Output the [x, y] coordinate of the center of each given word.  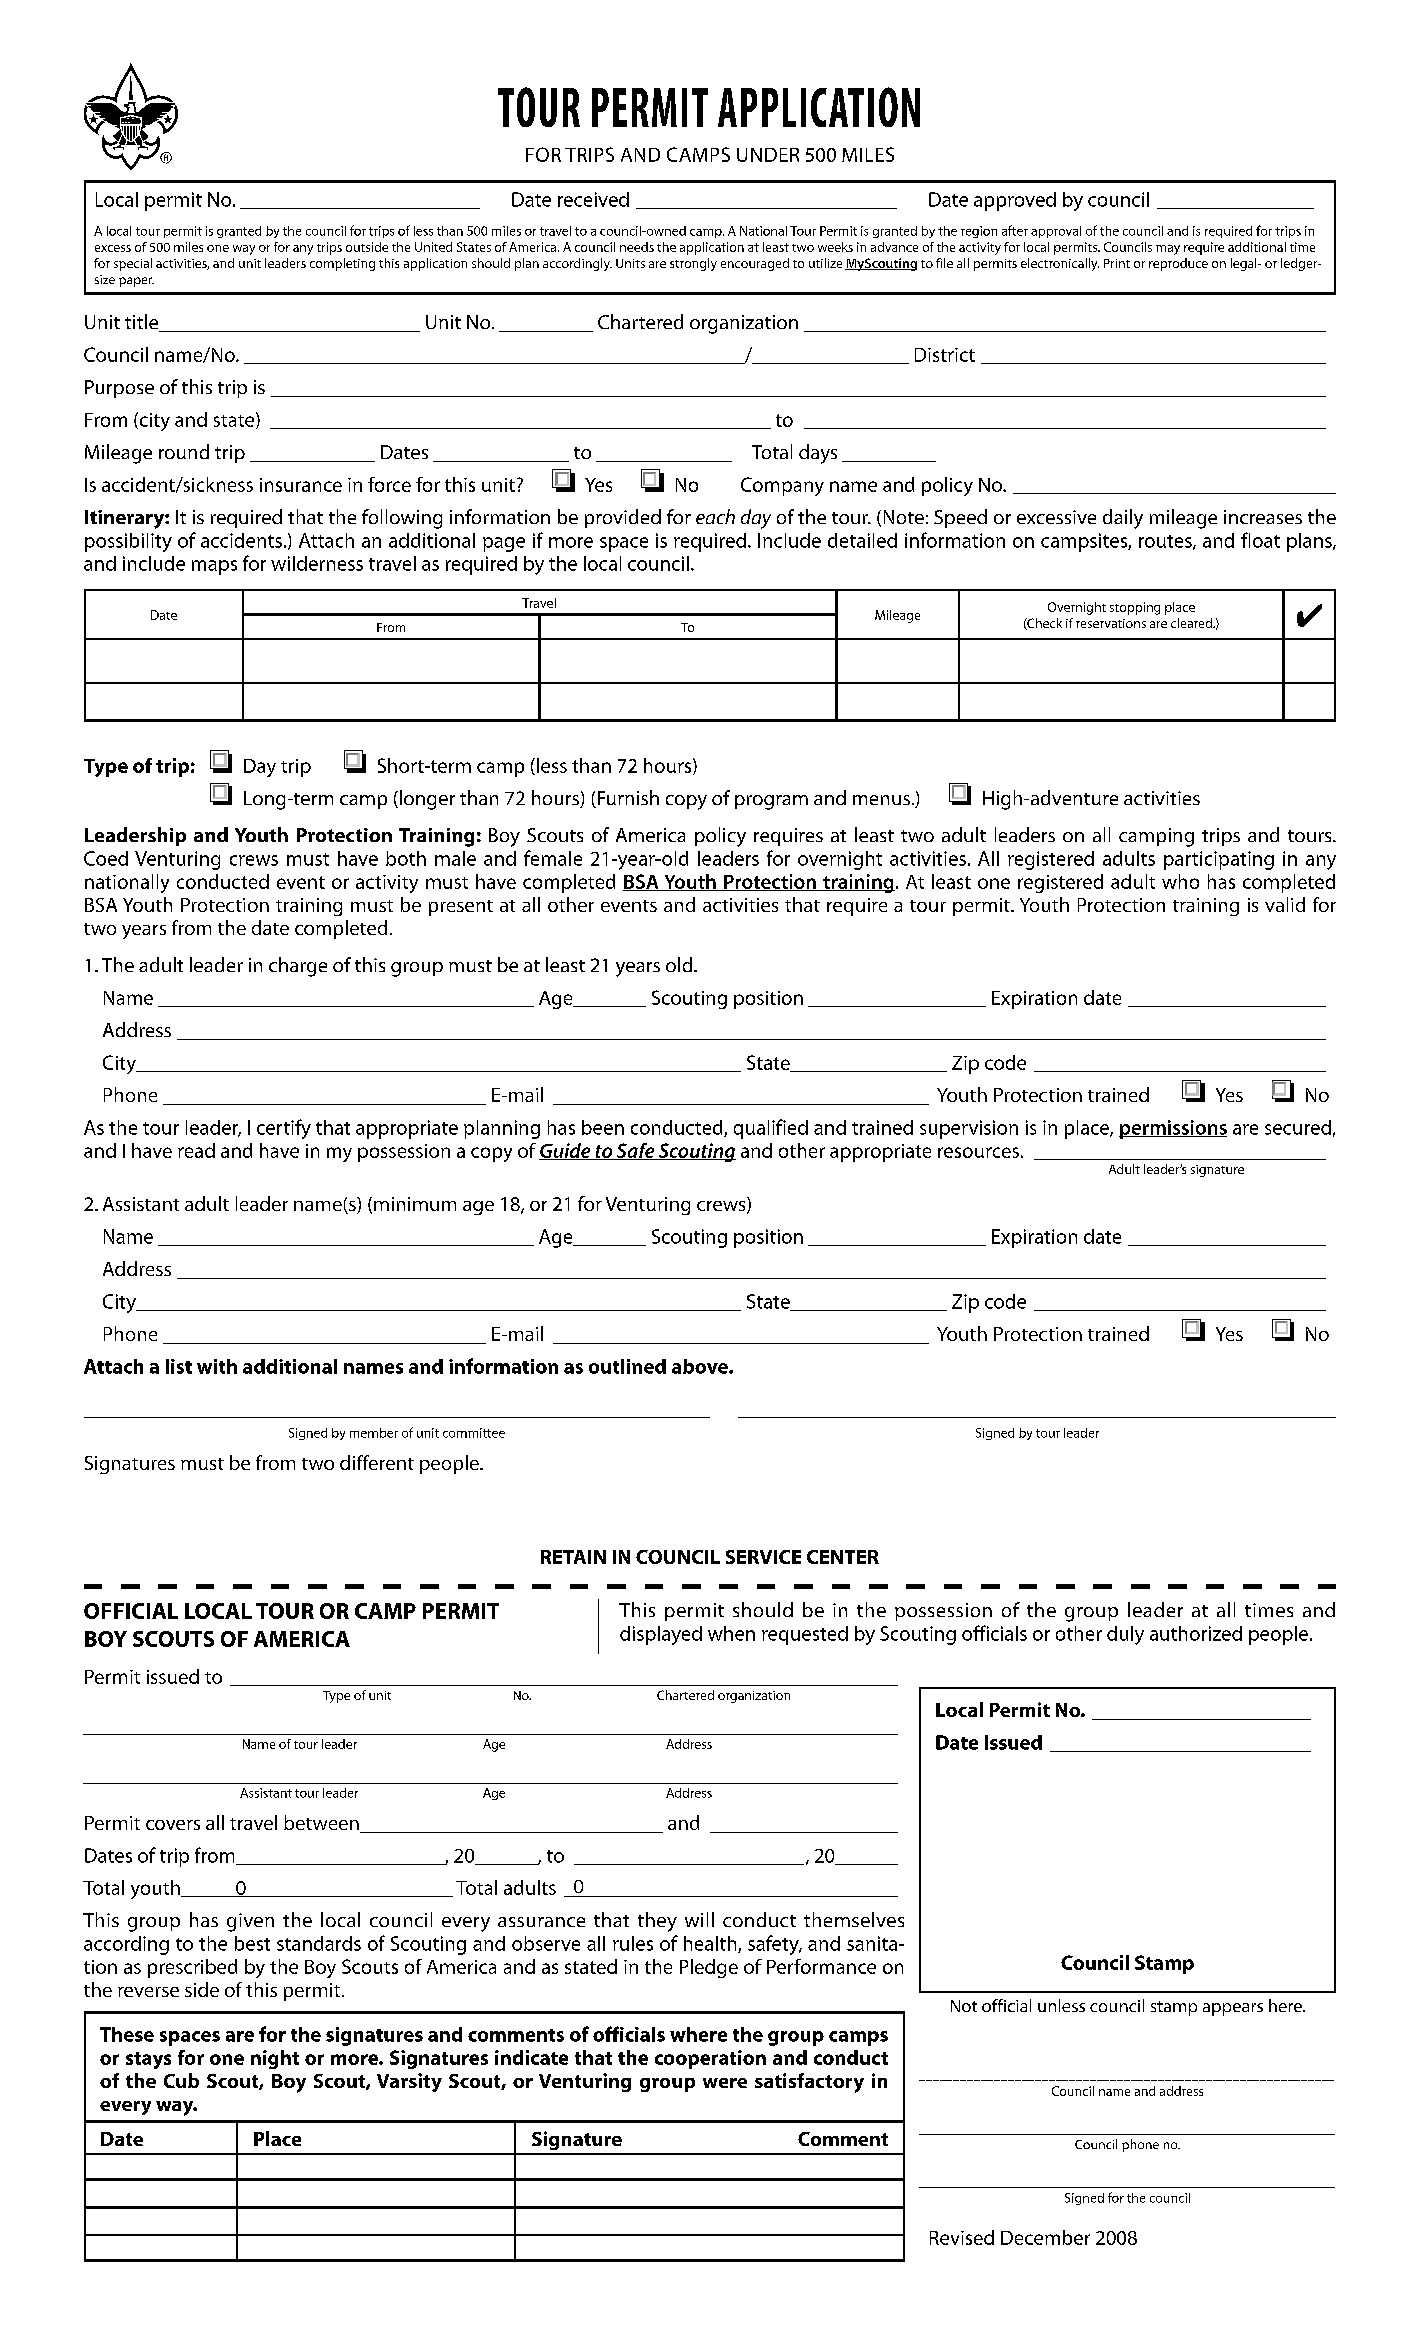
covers [173, 1825]
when [731, 1633]
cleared [1192, 623]
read [196, 1150]
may [1168, 250]
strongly [693, 264]
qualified [771, 1129]
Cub [181, 2080]
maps [214, 567]
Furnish [627, 799]
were [725, 2083]
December [1045, 2237]
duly [1125, 1635]
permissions [1173, 1129]
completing [342, 264]
